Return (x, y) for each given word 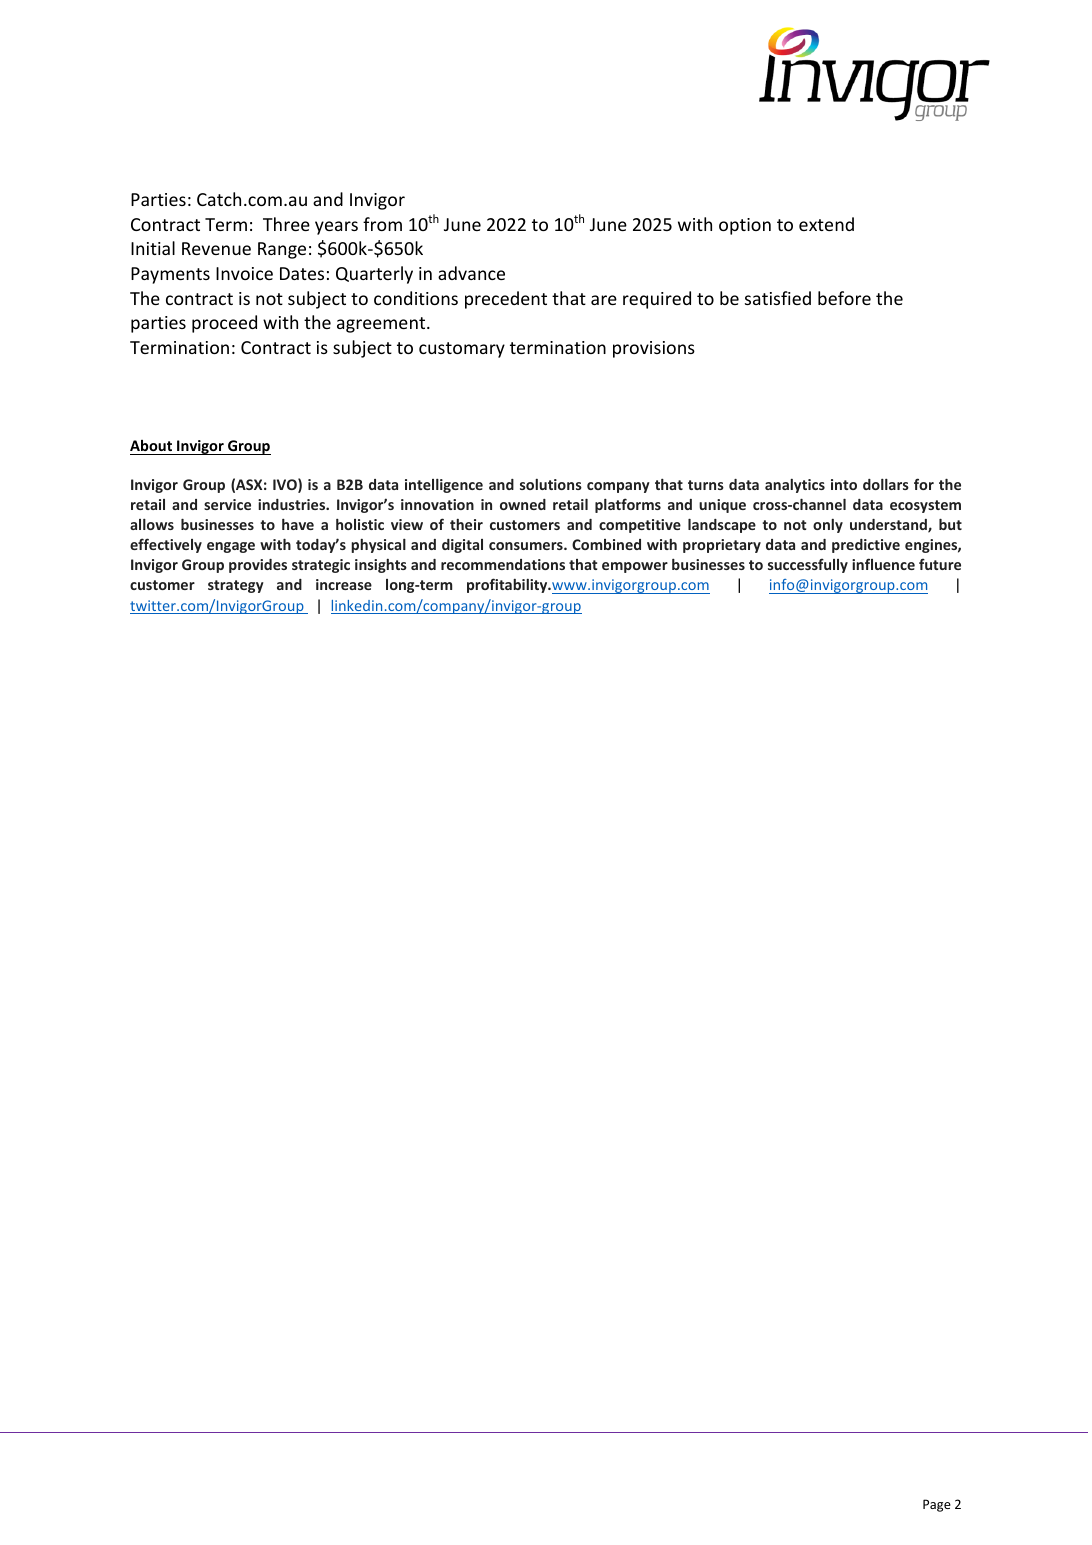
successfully (808, 565)
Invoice (244, 273)
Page (937, 1505)
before (844, 298)
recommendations (503, 564)
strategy (236, 586)
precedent (506, 300)
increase (344, 584)
